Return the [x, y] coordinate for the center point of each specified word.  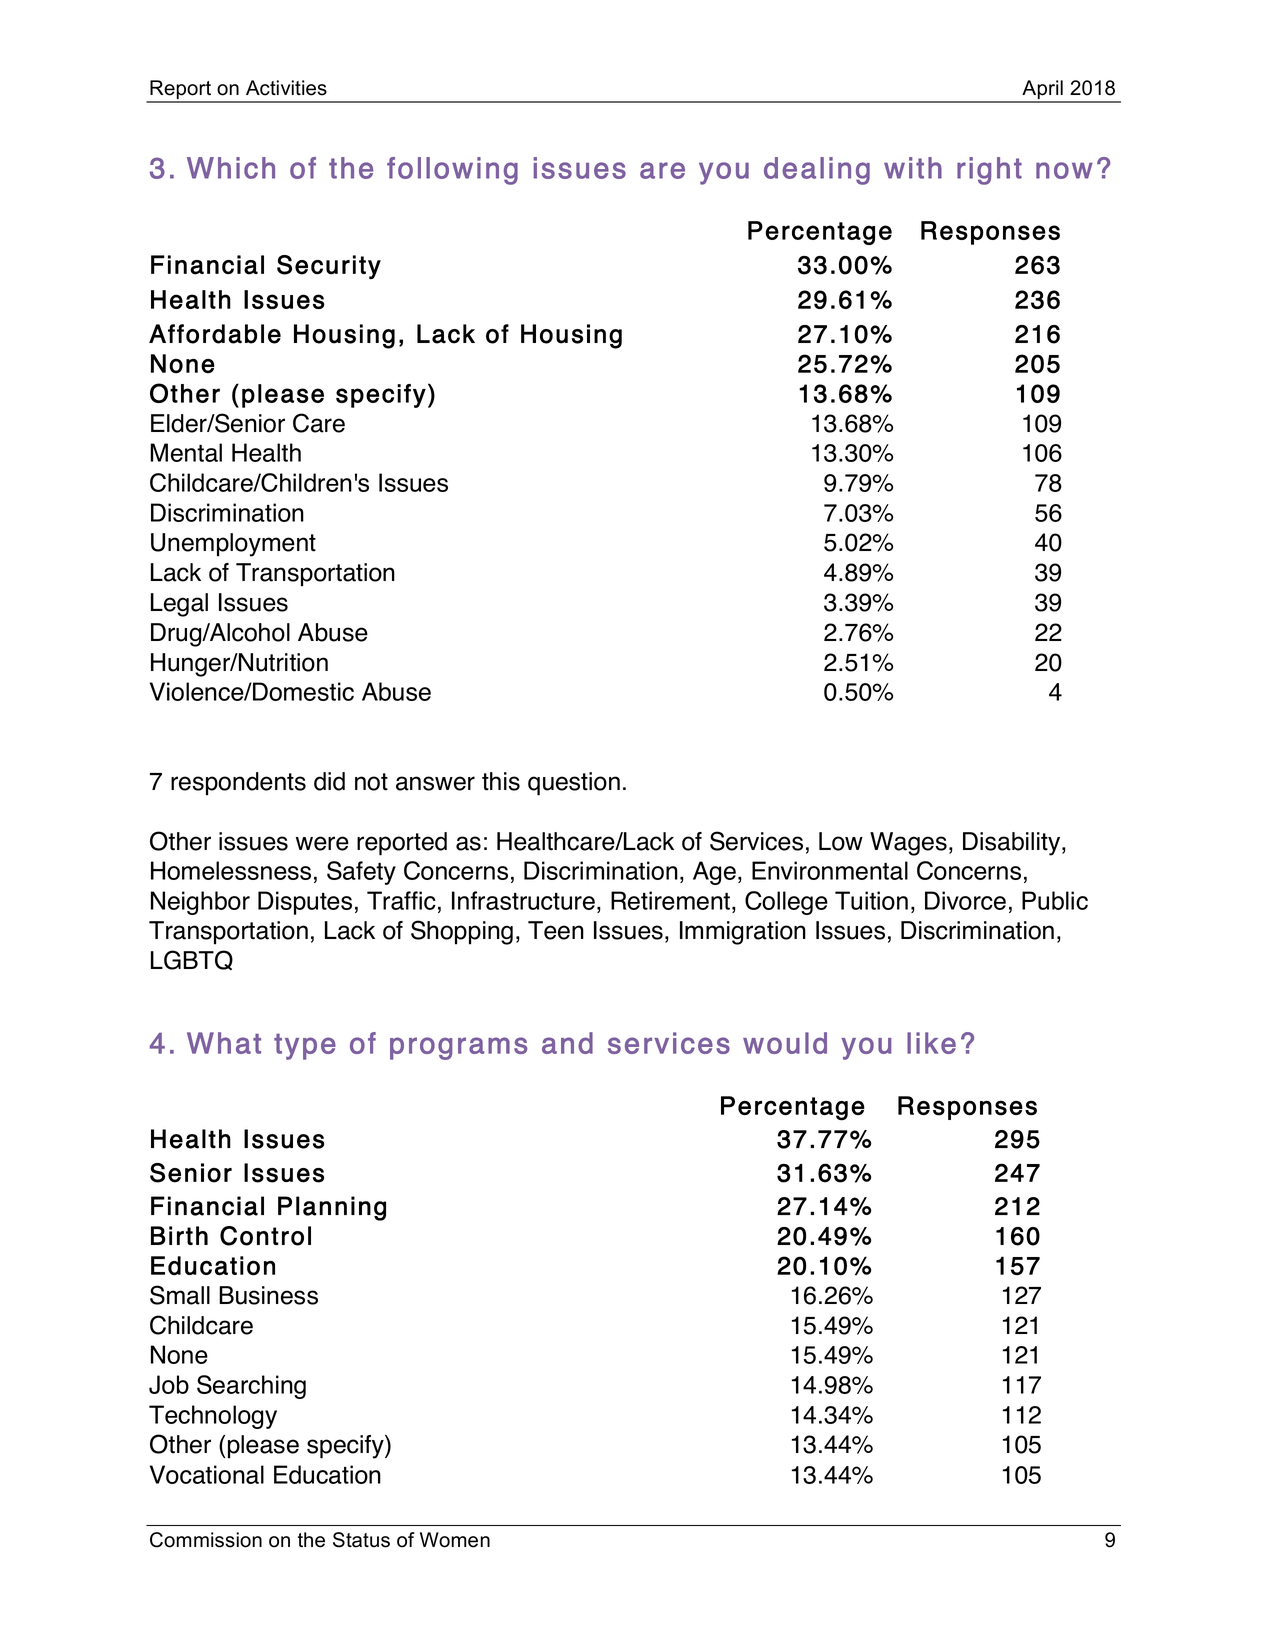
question [574, 784]
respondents [238, 784]
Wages [908, 844]
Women [455, 1540]
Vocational [207, 1474]
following [452, 171]
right [989, 171]
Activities [286, 88]
